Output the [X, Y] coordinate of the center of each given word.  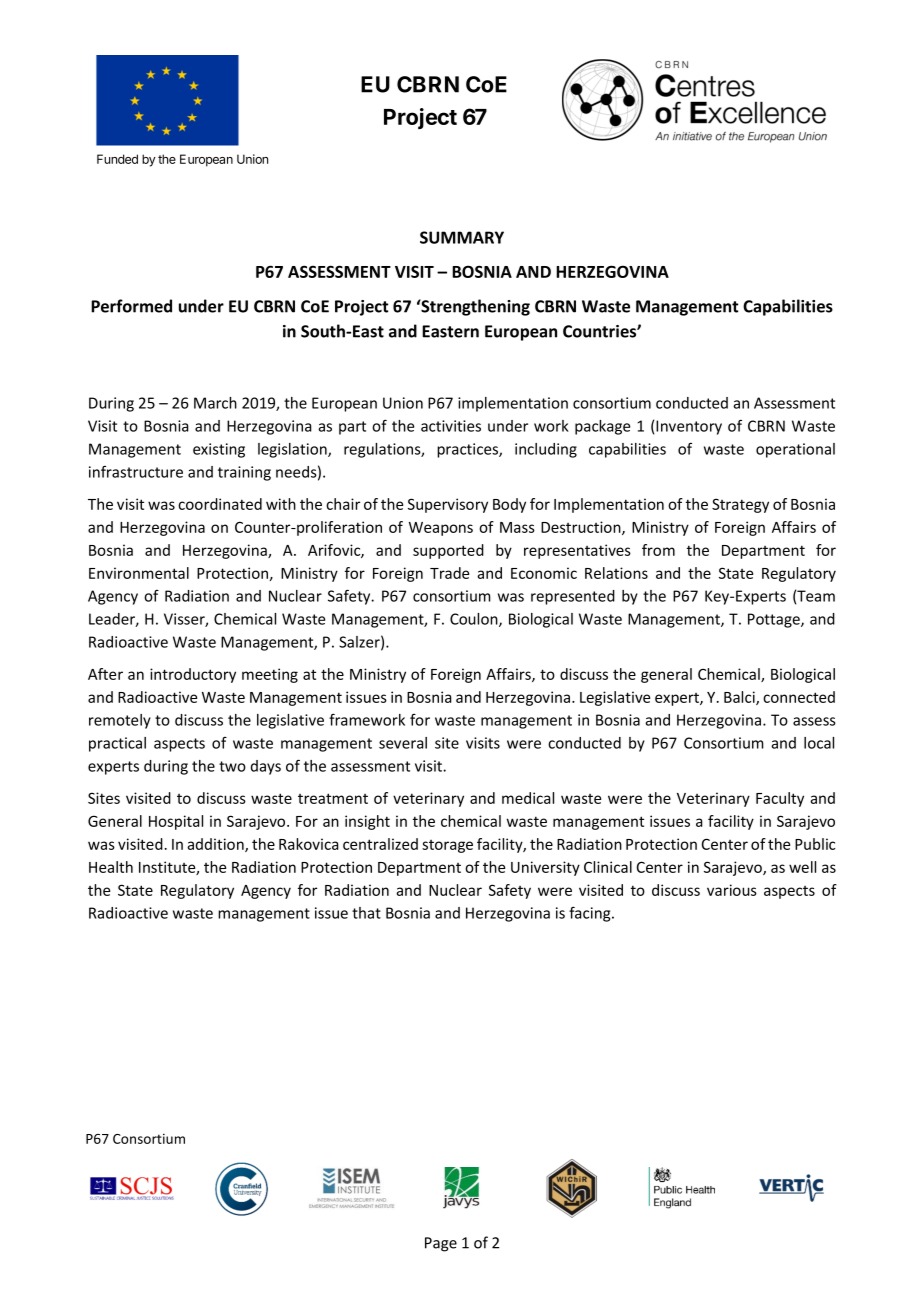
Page [441, 1244]
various [732, 890]
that [366, 913]
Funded [117, 159]
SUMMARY [462, 237]
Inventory [689, 427]
